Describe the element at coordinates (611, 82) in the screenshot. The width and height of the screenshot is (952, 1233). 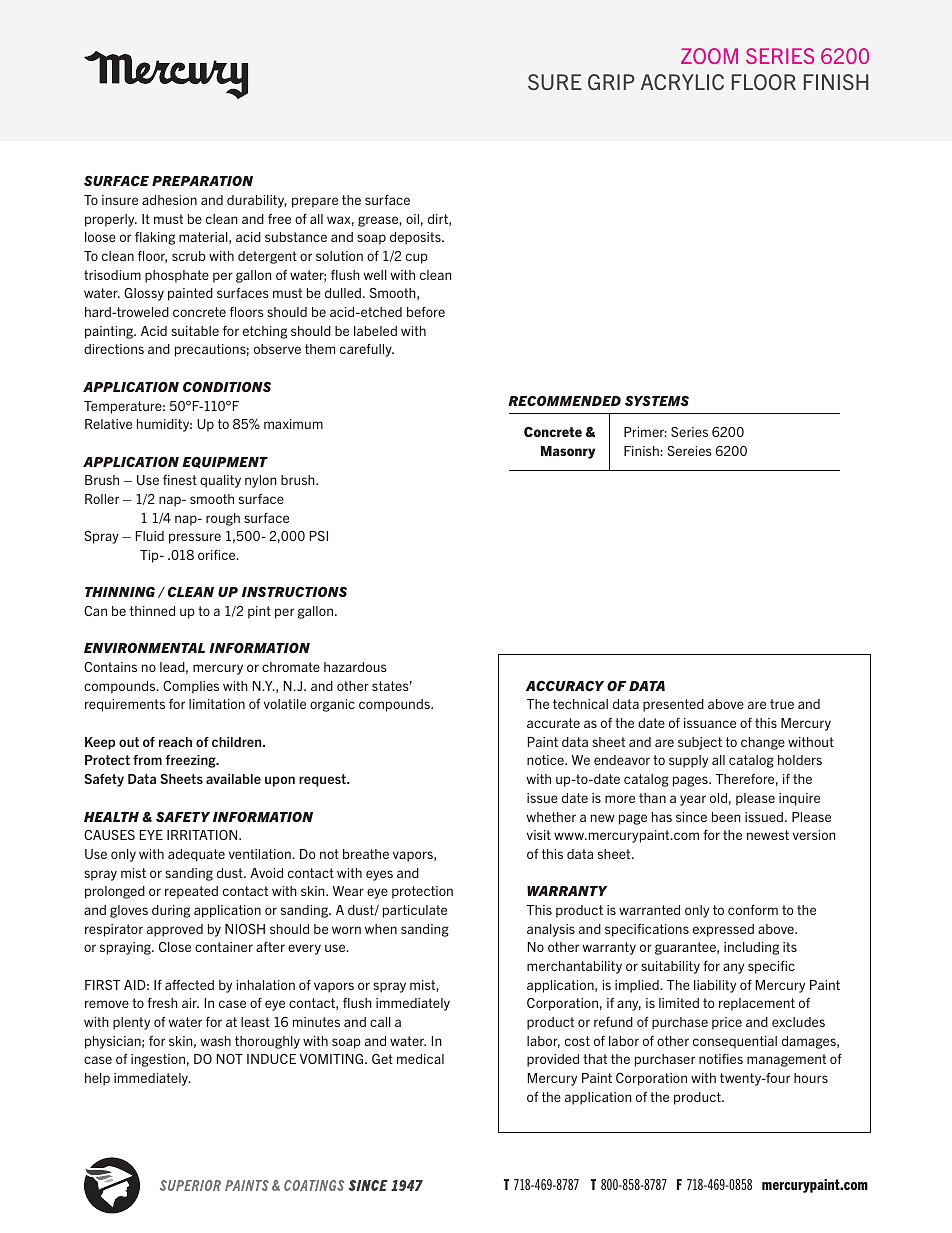
I see `GRIP` at that location.
